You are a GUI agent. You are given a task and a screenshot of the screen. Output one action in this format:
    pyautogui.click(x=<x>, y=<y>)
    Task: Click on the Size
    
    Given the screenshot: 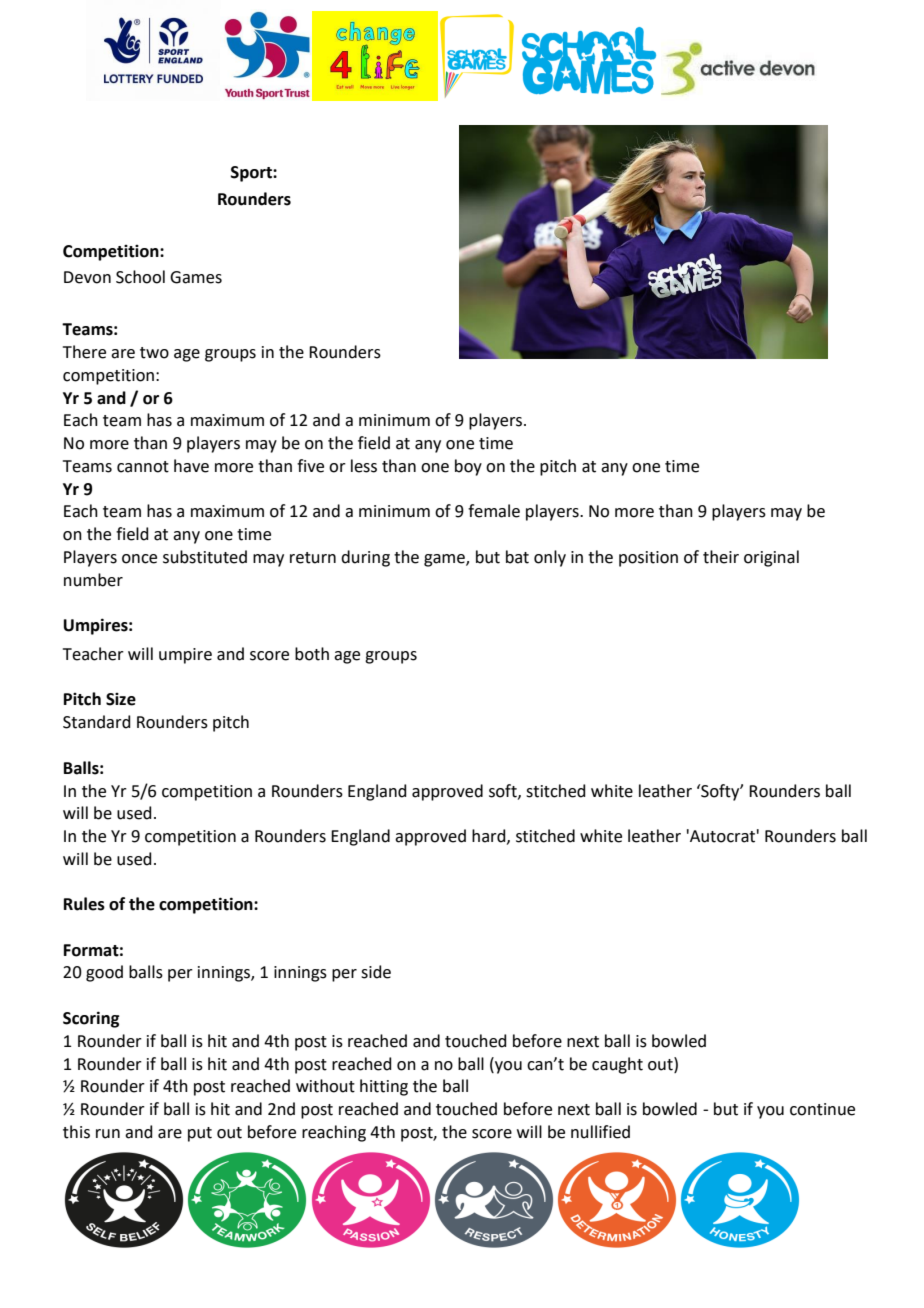 What is the action you would take?
    pyautogui.click(x=121, y=699)
